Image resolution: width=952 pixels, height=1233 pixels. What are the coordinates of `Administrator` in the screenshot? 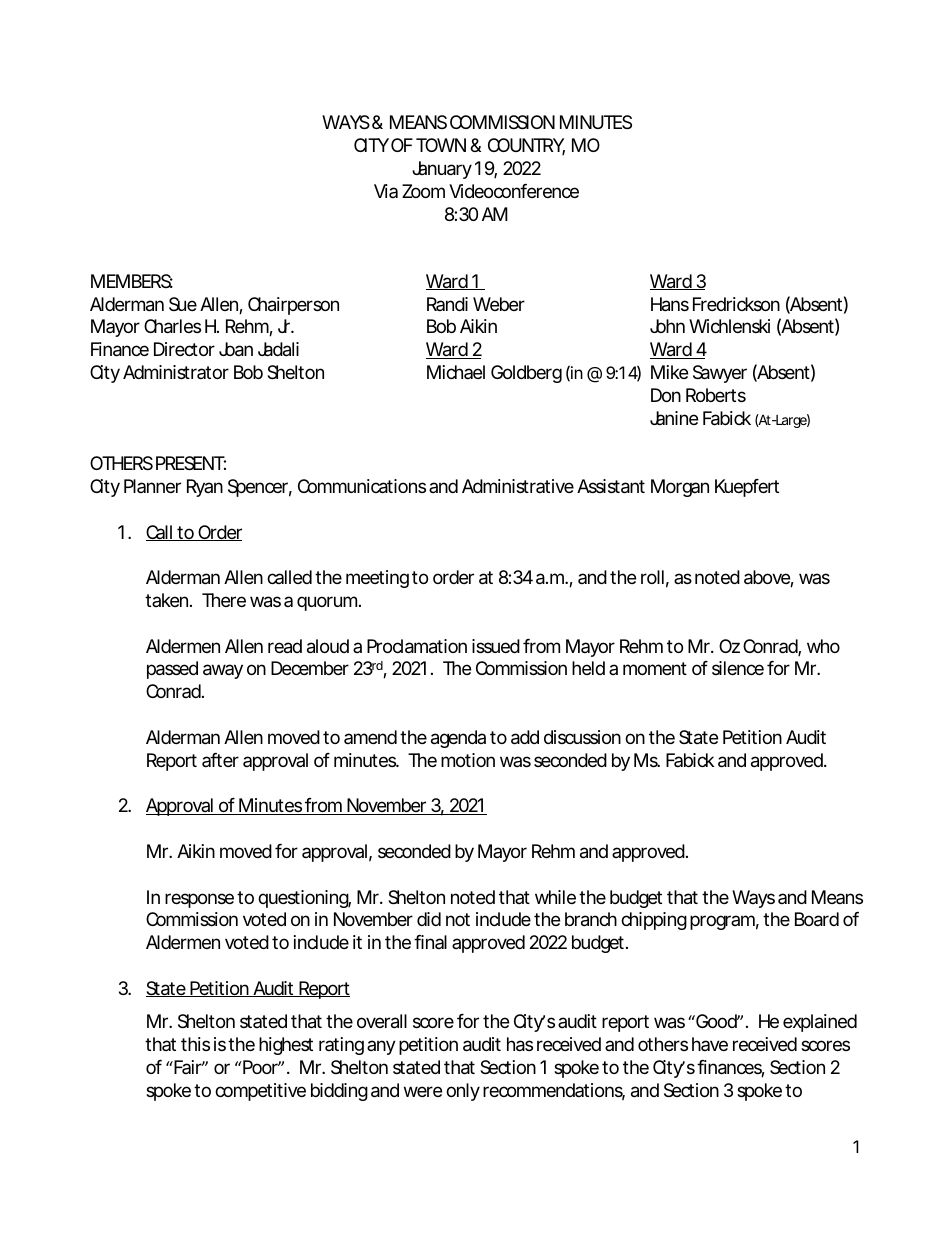 It's located at (176, 372).
